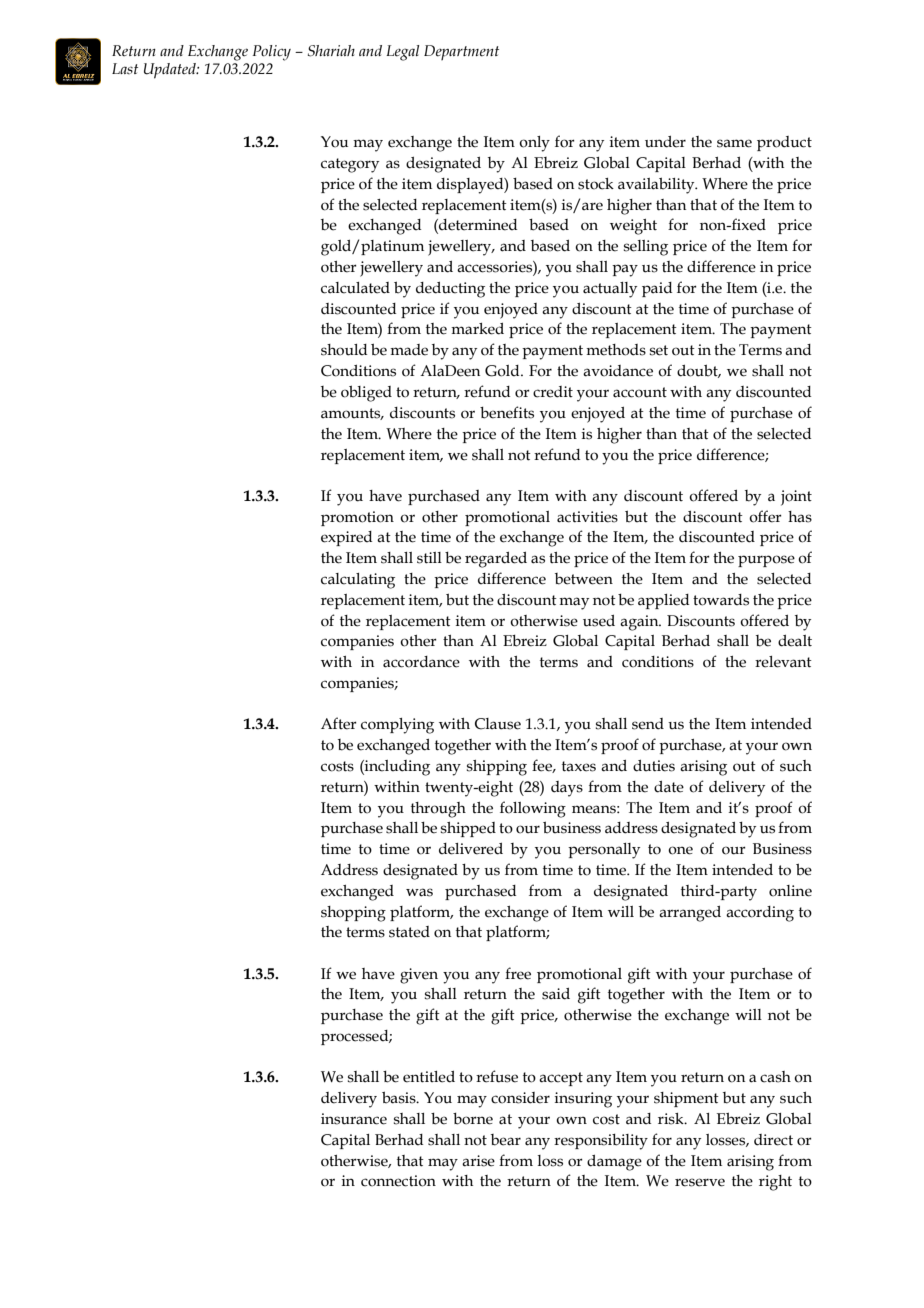 This screenshot has height=1308, width=924. Describe the element at coordinates (690, 914) in the screenshot. I see `arranged` at that location.
